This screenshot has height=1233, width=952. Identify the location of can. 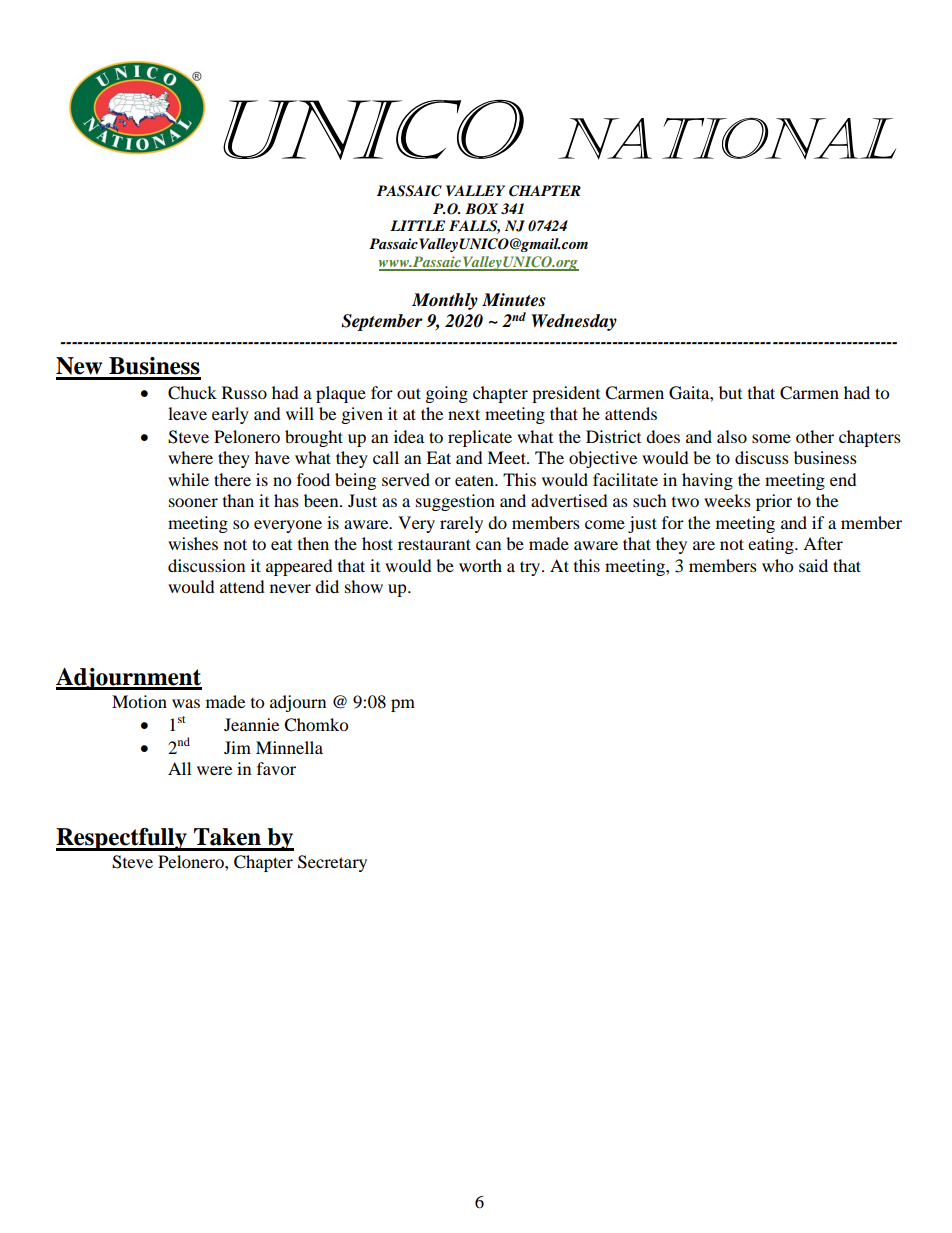
(488, 545).
